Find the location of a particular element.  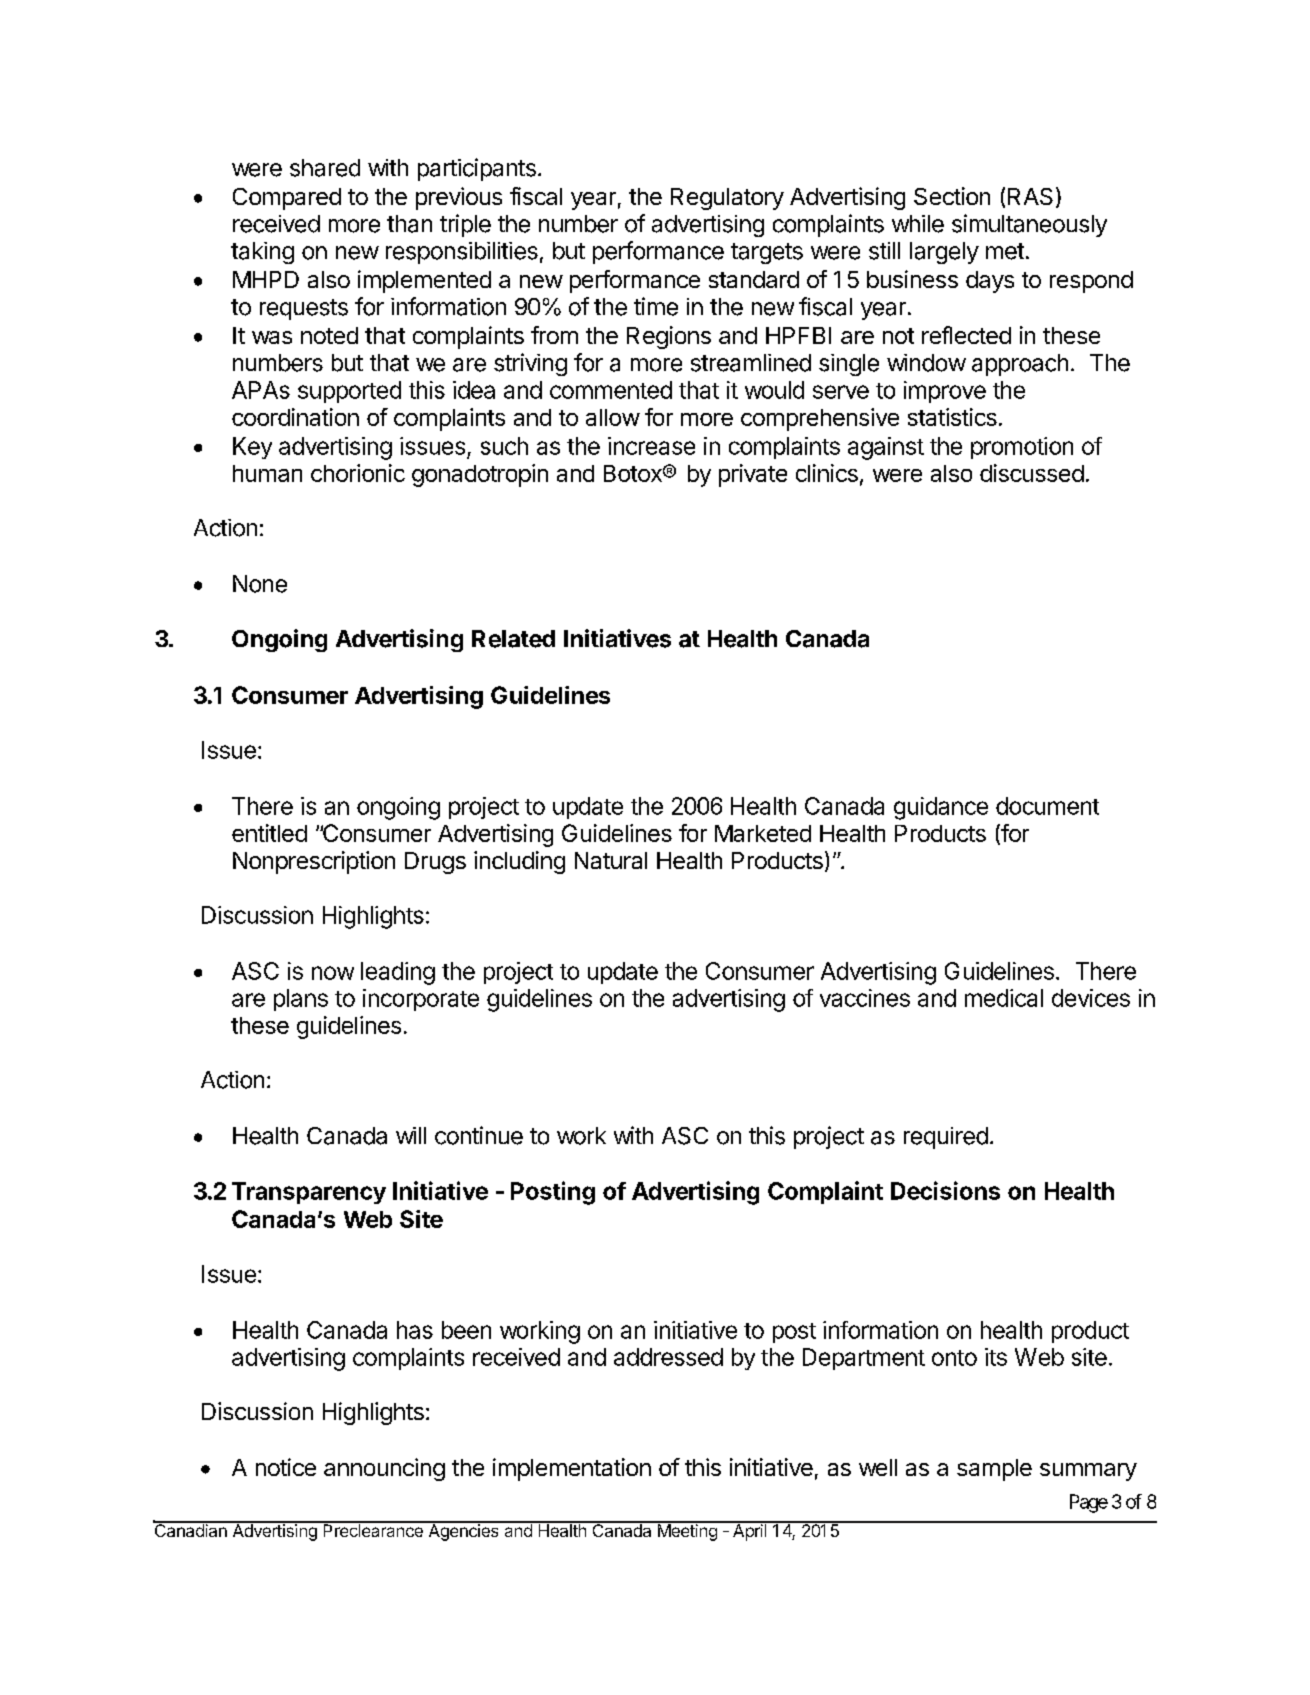

increase is located at coordinates (651, 446).
